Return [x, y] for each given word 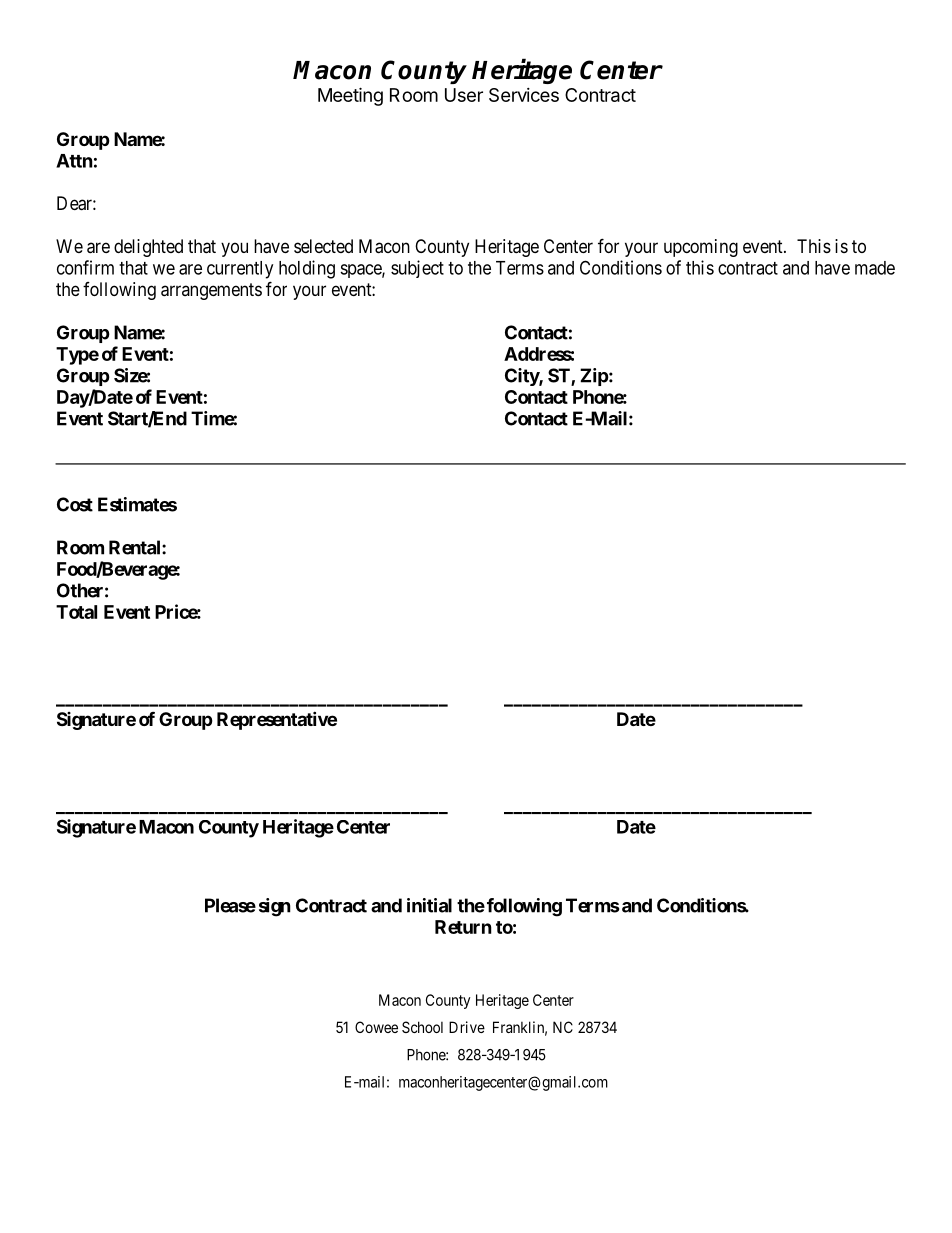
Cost [75, 504]
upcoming [701, 248]
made [875, 268]
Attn [74, 161]
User [464, 95]
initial [429, 905]
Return [463, 927]
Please [230, 905]
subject [417, 269]
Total [76, 612]
